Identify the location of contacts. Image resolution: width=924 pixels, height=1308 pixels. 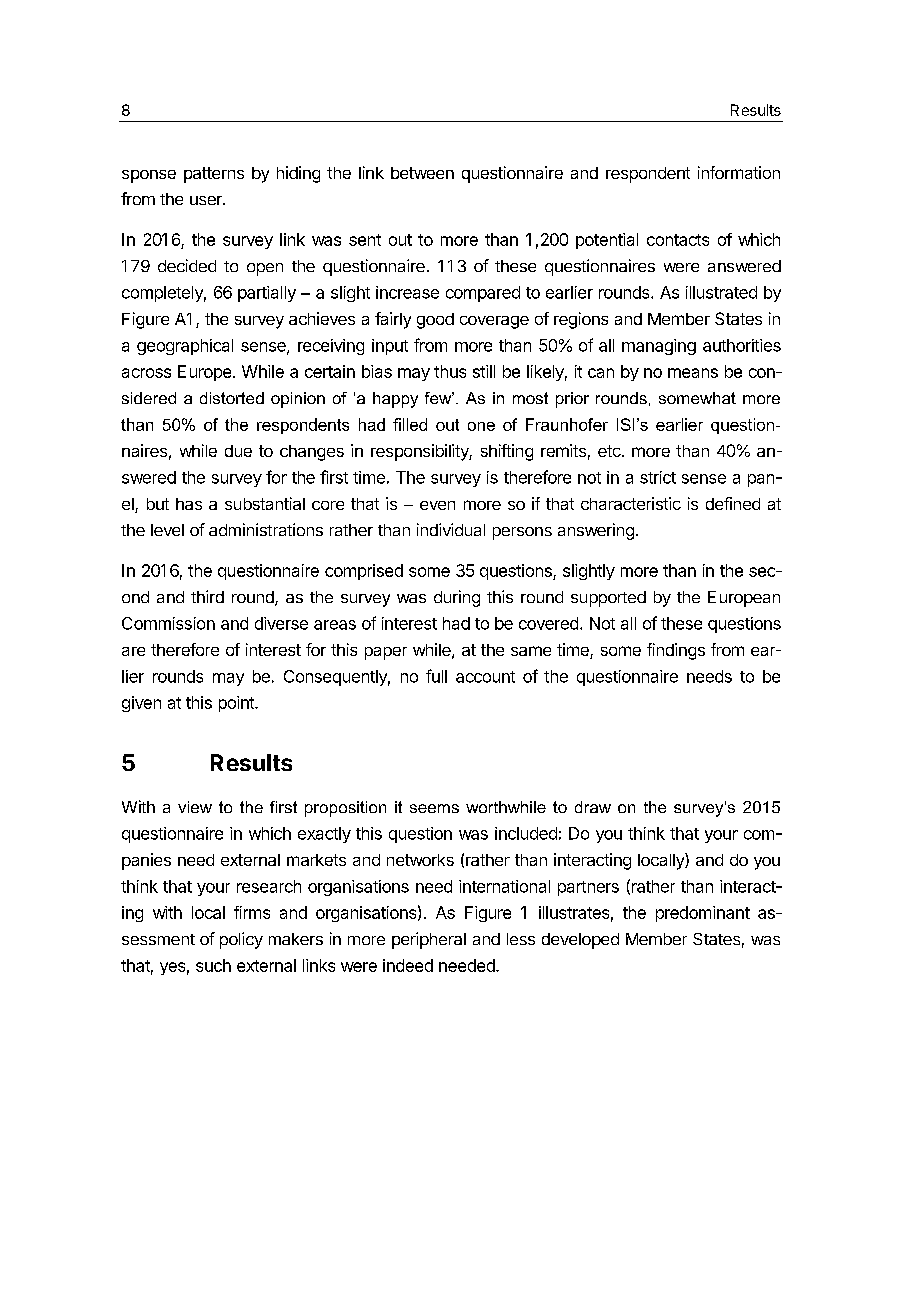
(678, 240).
